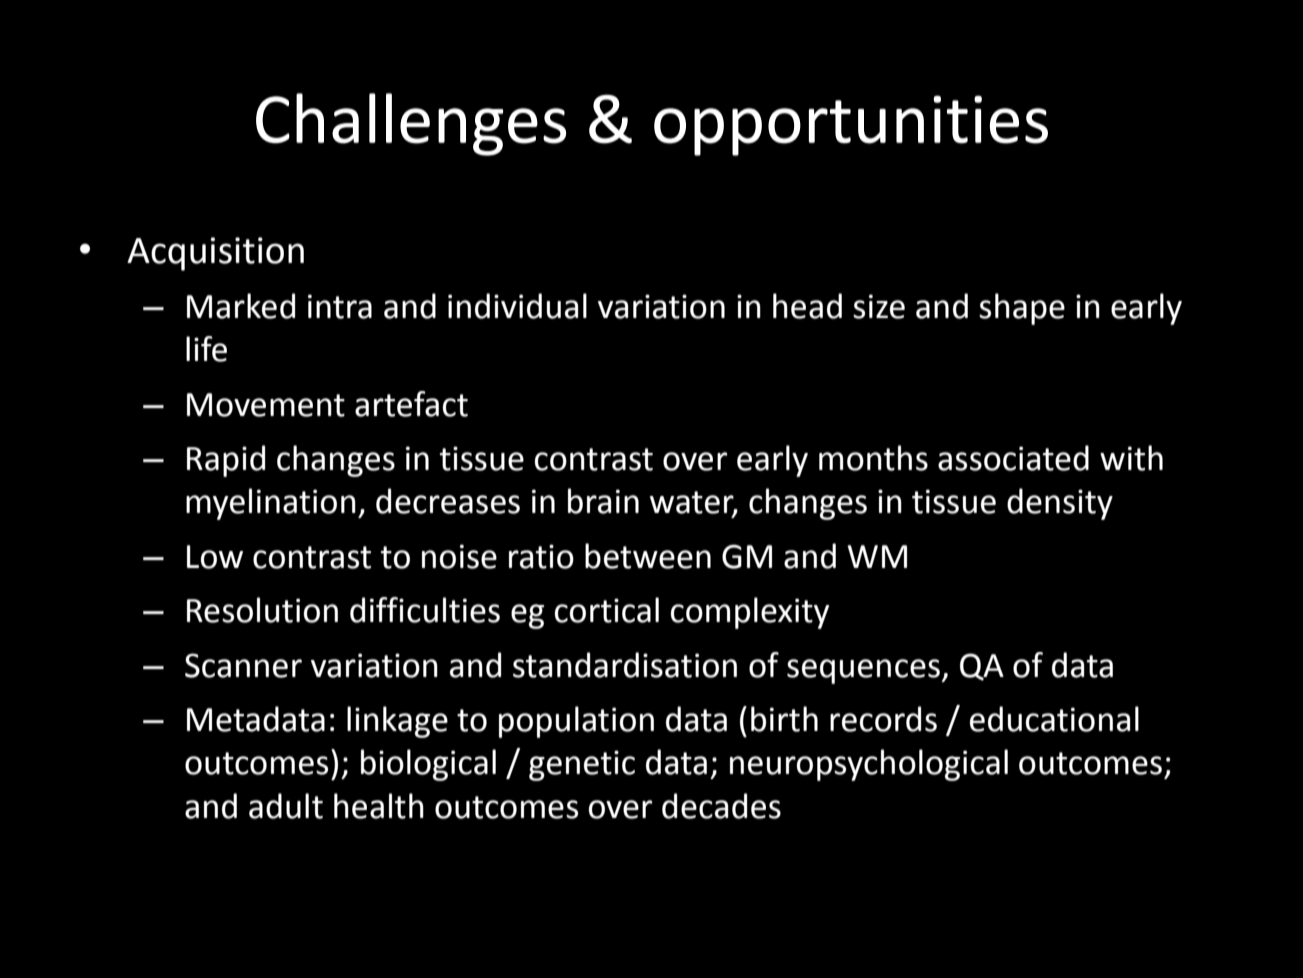 The height and width of the screenshot is (978, 1303). Describe the element at coordinates (411, 124) in the screenshot. I see `Challenges` at that location.
